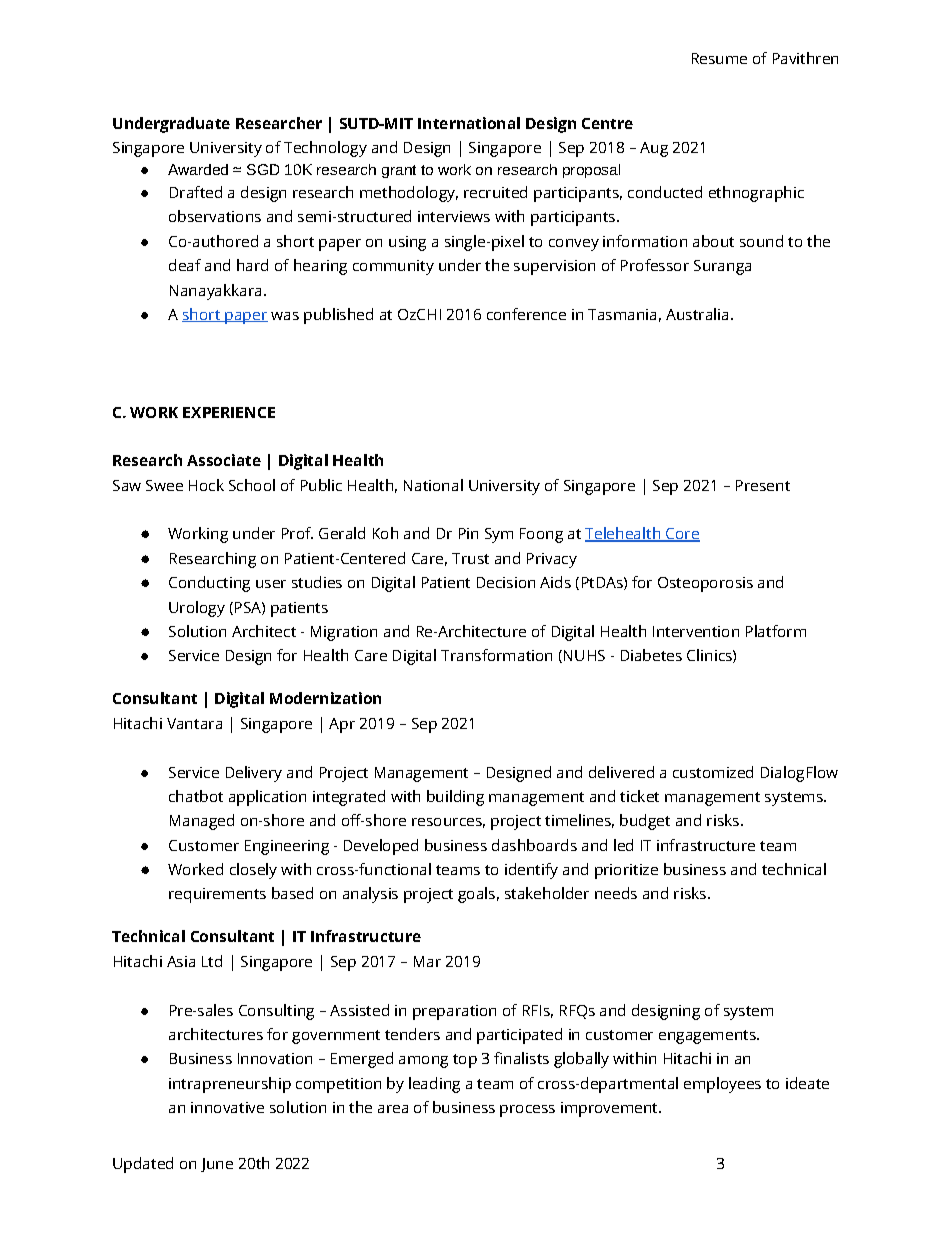  Describe the element at coordinates (455, 798) in the screenshot. I see `building` at that location.
